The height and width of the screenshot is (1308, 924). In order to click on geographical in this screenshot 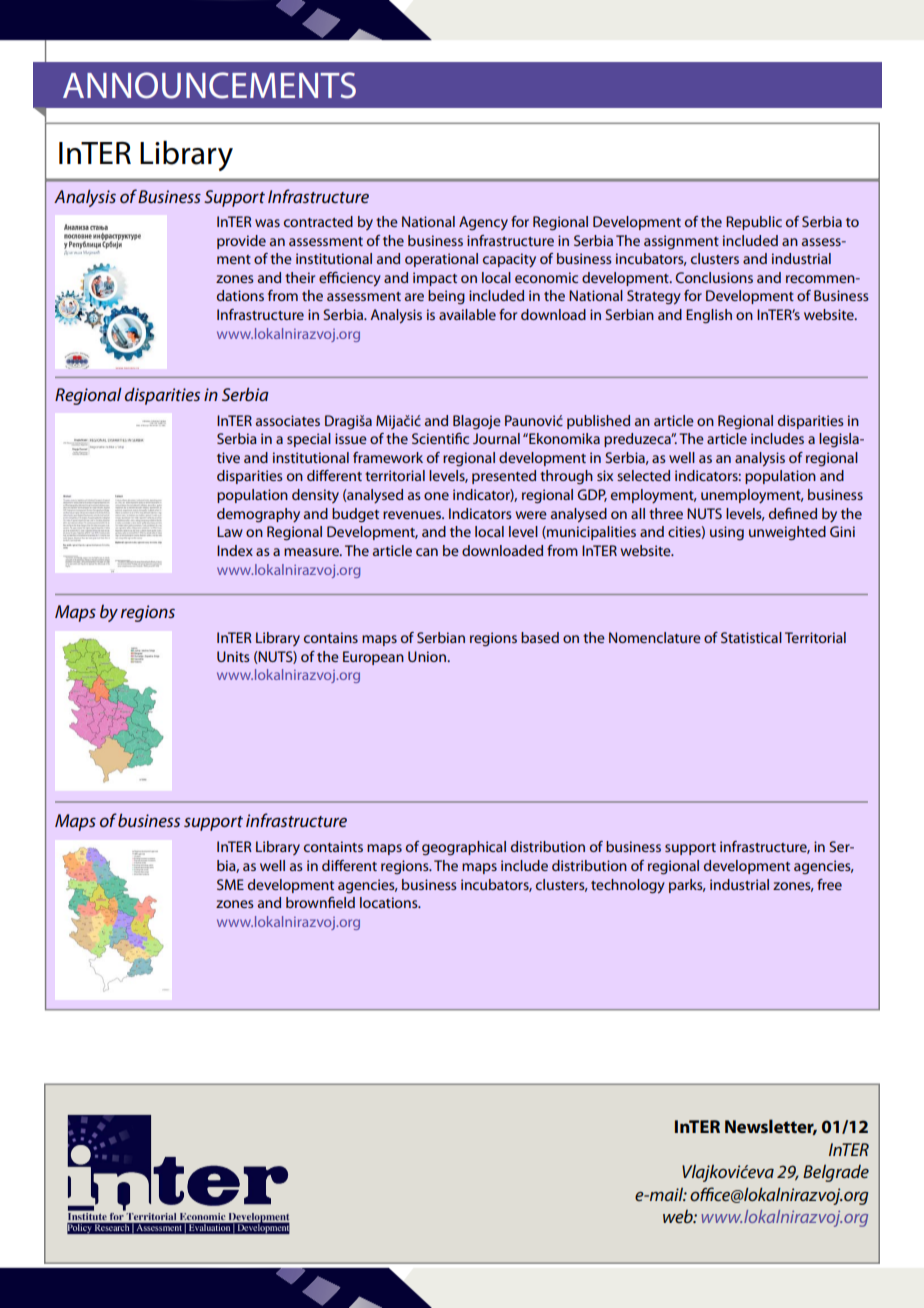, I will do `click(464, 848)`.
